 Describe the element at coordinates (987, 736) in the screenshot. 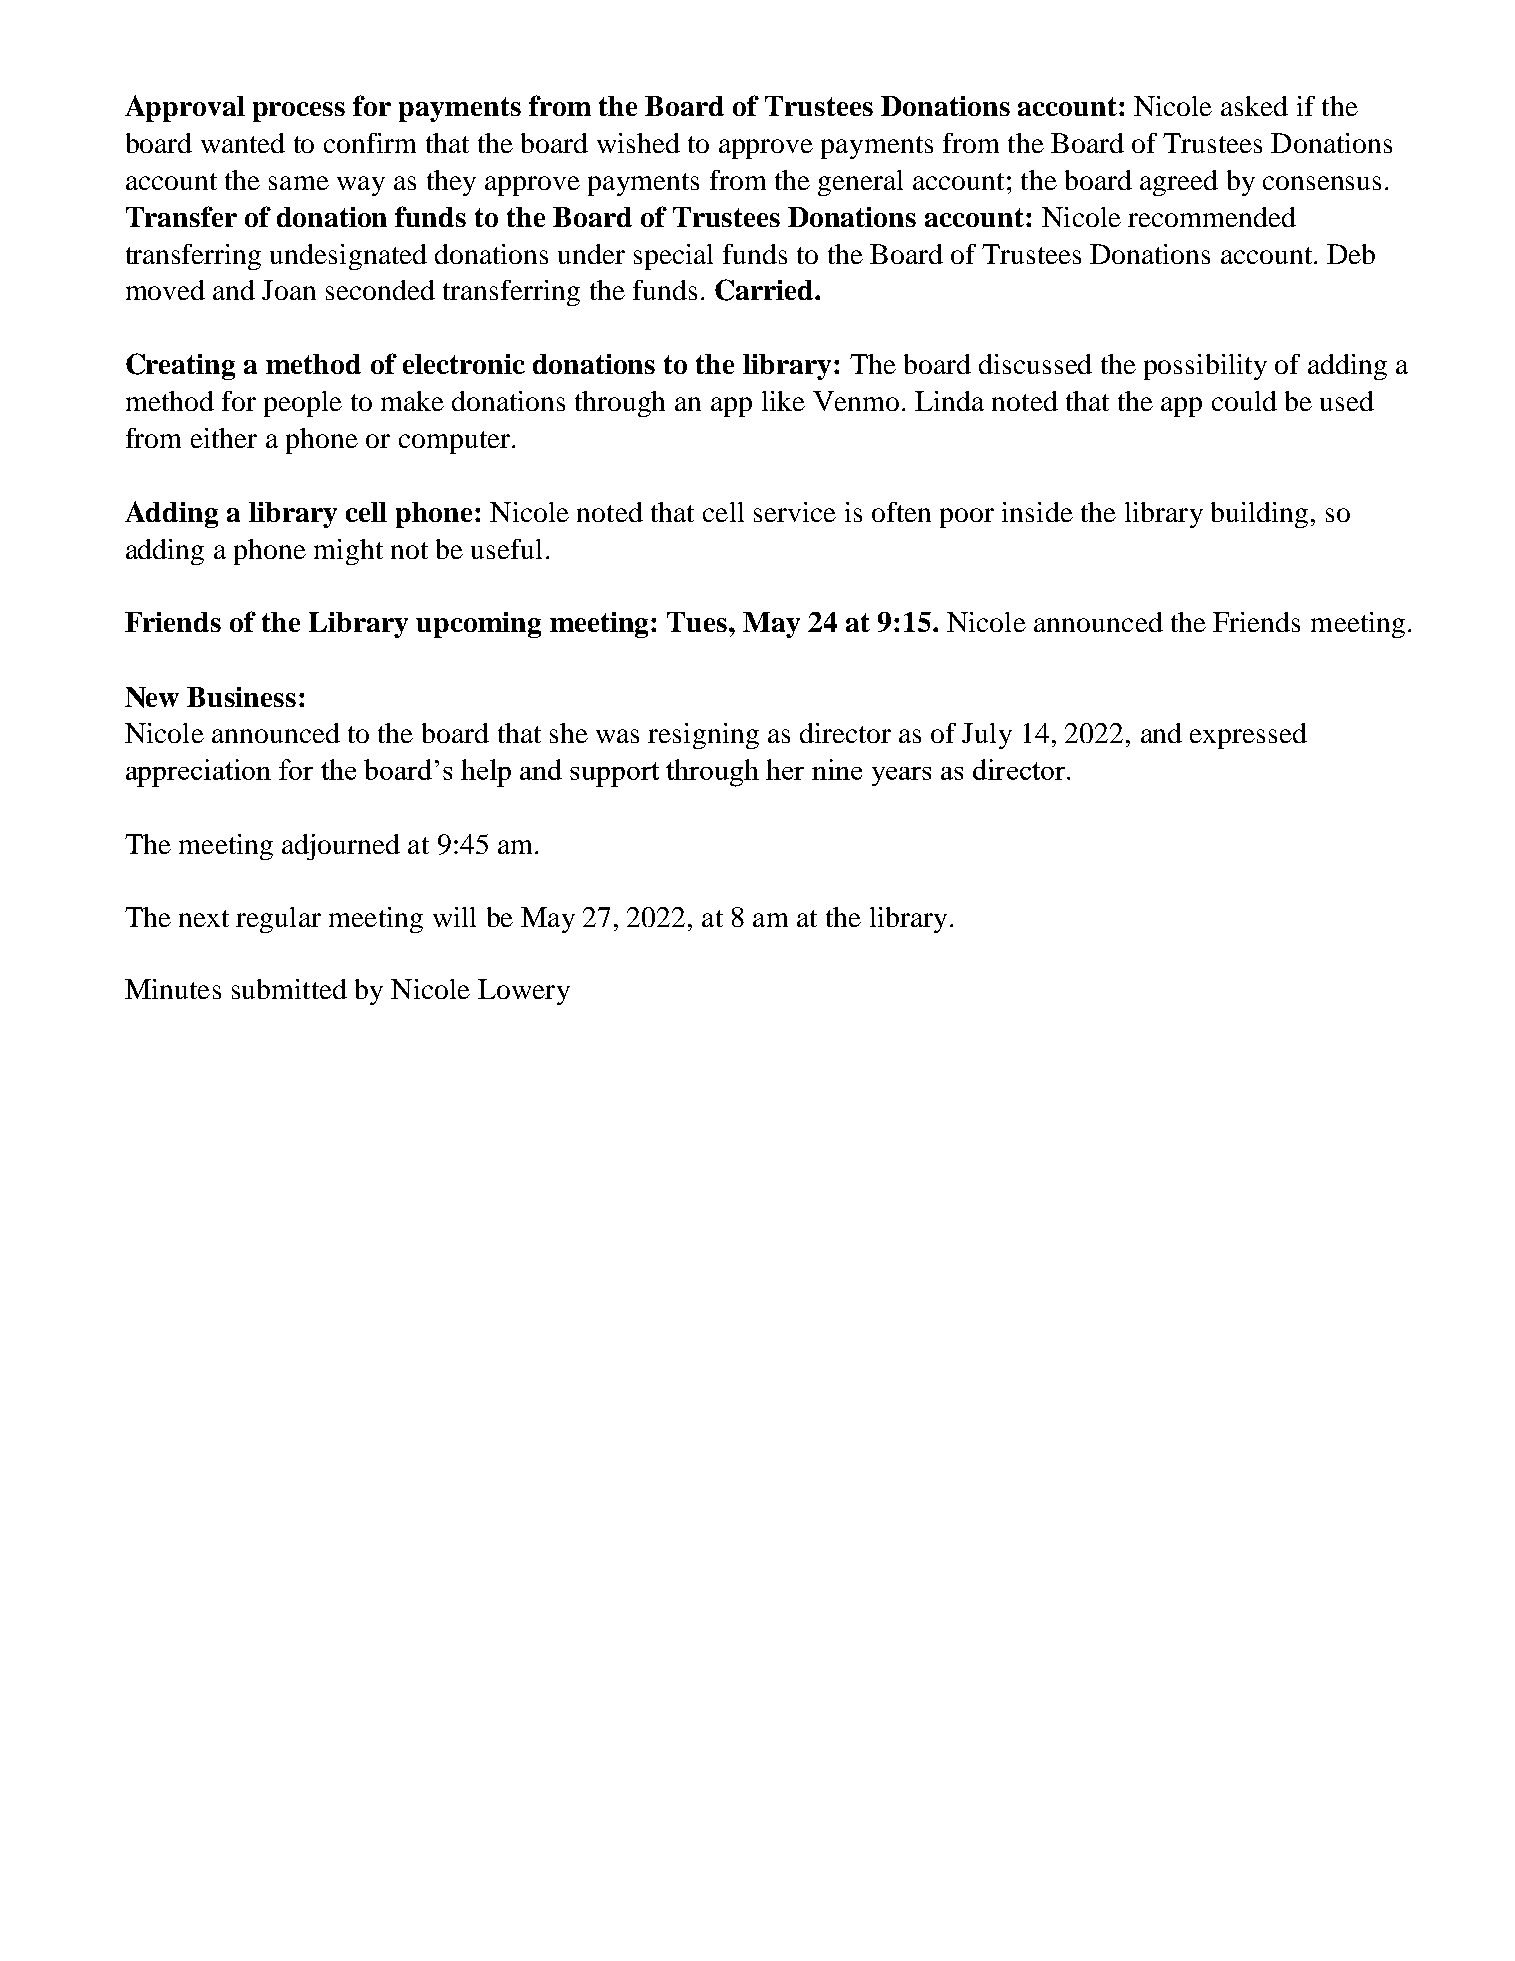

I see `July` at that location.
